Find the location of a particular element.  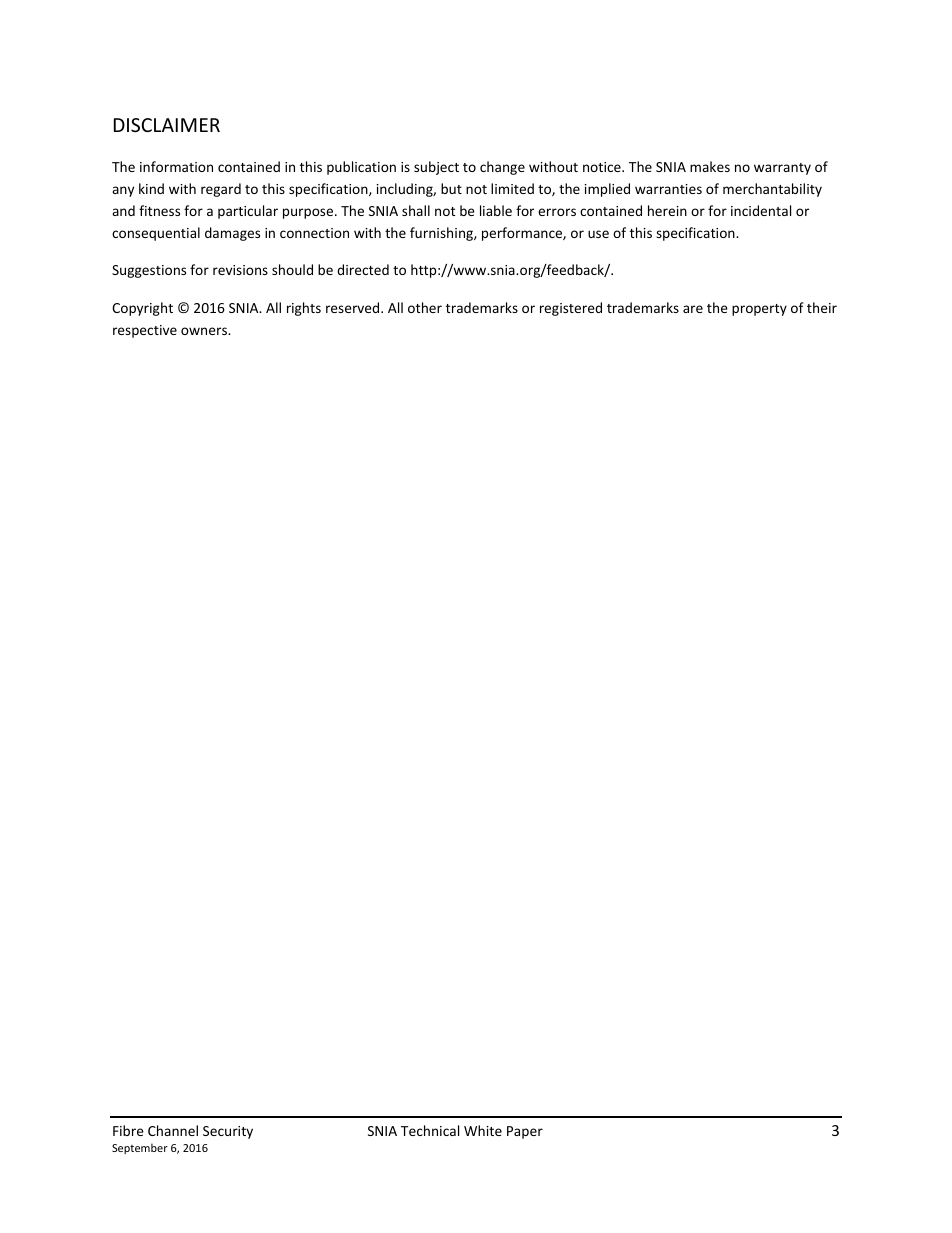

other is located at coordinates (425, 307).
